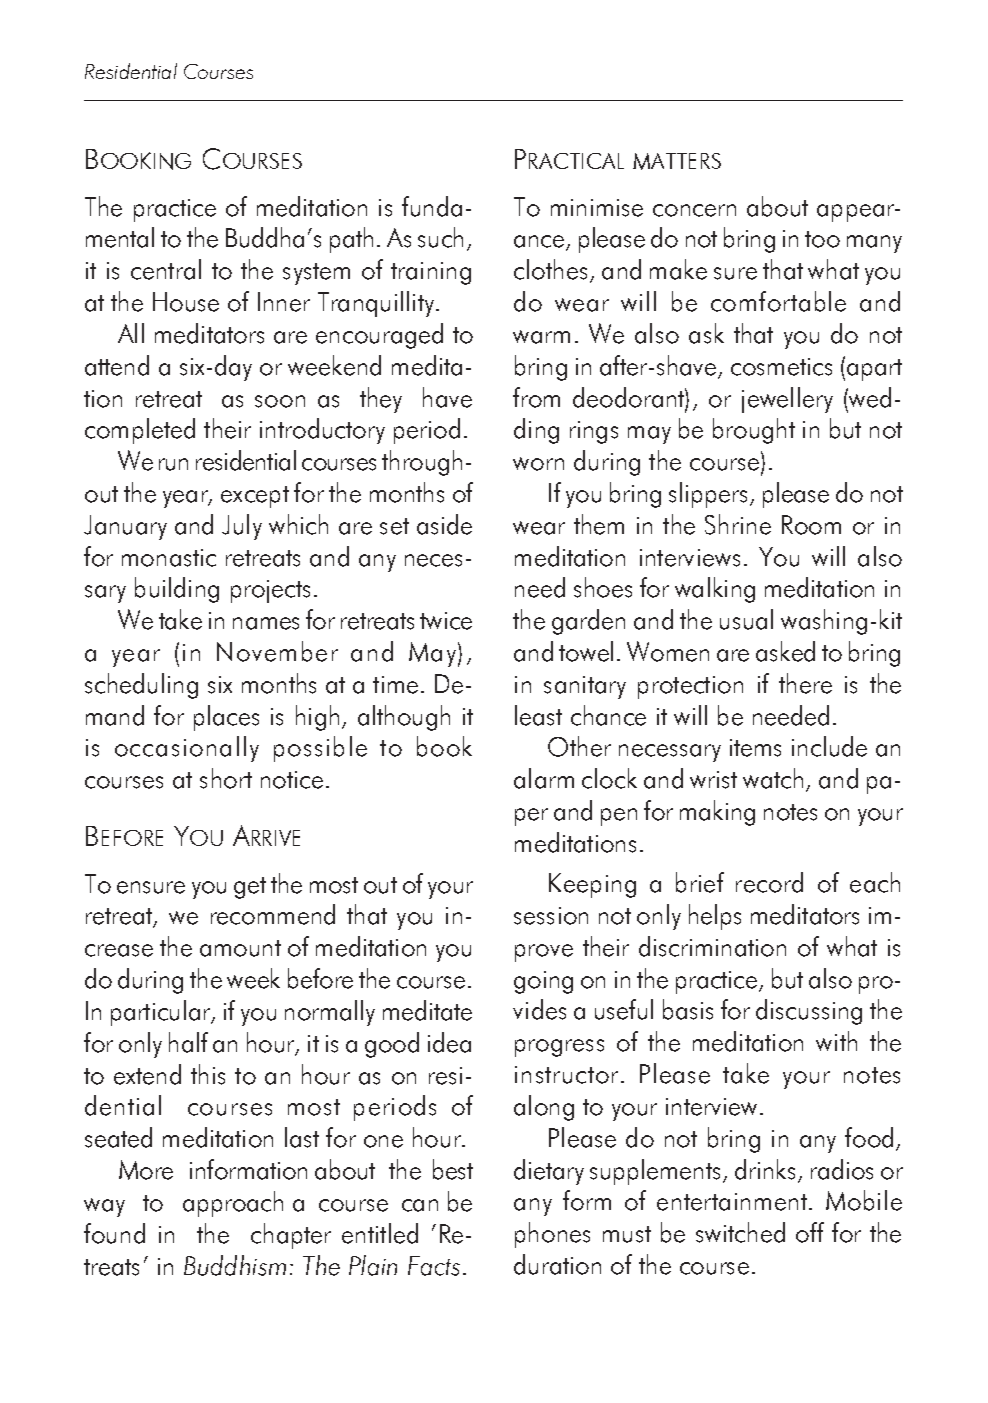 This document has height=1403, width=988. I want to click on brought, so click(754, 431).
